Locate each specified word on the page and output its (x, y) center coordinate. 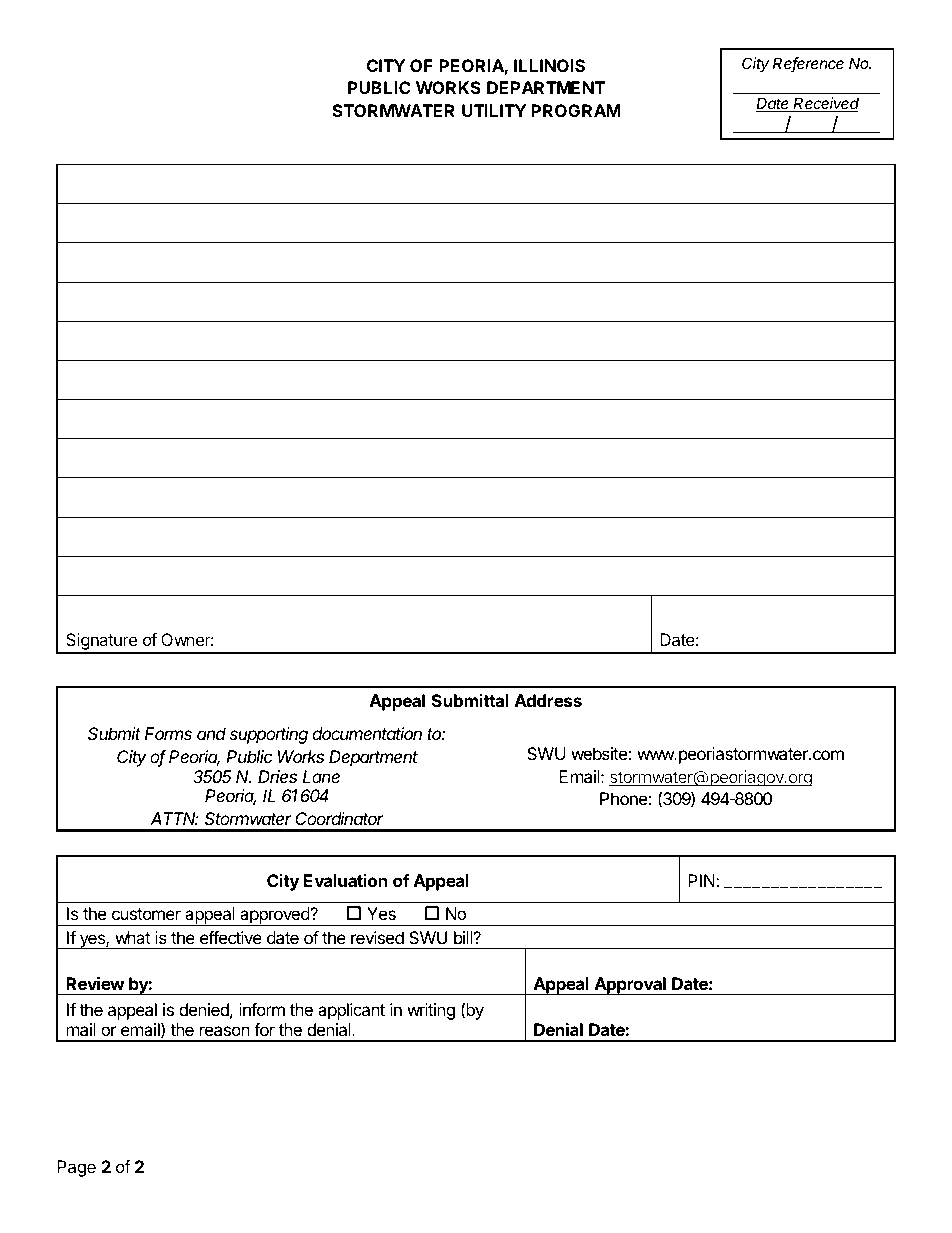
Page (76, 1168)
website (600, 753)
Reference (808, 64)
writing (431, 1011)
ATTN (174, 818)
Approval (630, 986)
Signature (101, 643)
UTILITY (494, 110)
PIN (702, 880)
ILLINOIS (549, 65)
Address (548, 700)
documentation (367, 733)
